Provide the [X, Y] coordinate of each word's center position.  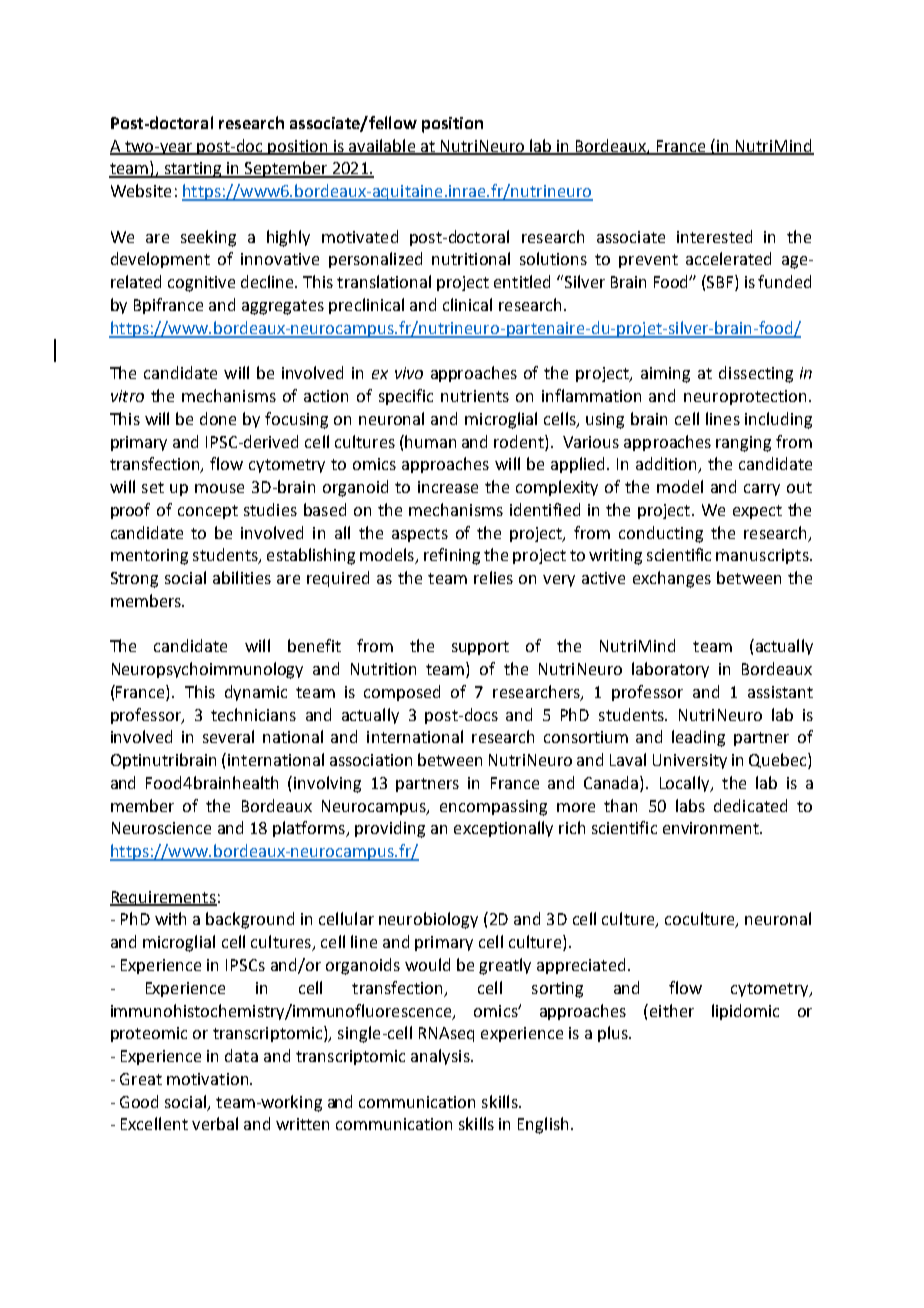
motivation [209, 1079]
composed [402, 693]
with [170, 918]
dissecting [756, 374]
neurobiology [428, 920]
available [382, 146]
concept [208, 512]
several [228, 736]
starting [193, 170]
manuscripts [763, 556]
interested [714, 236]
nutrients [475, 396]
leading [698, 738]
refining [452, 556]
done [218, 418]
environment [712, 828]
